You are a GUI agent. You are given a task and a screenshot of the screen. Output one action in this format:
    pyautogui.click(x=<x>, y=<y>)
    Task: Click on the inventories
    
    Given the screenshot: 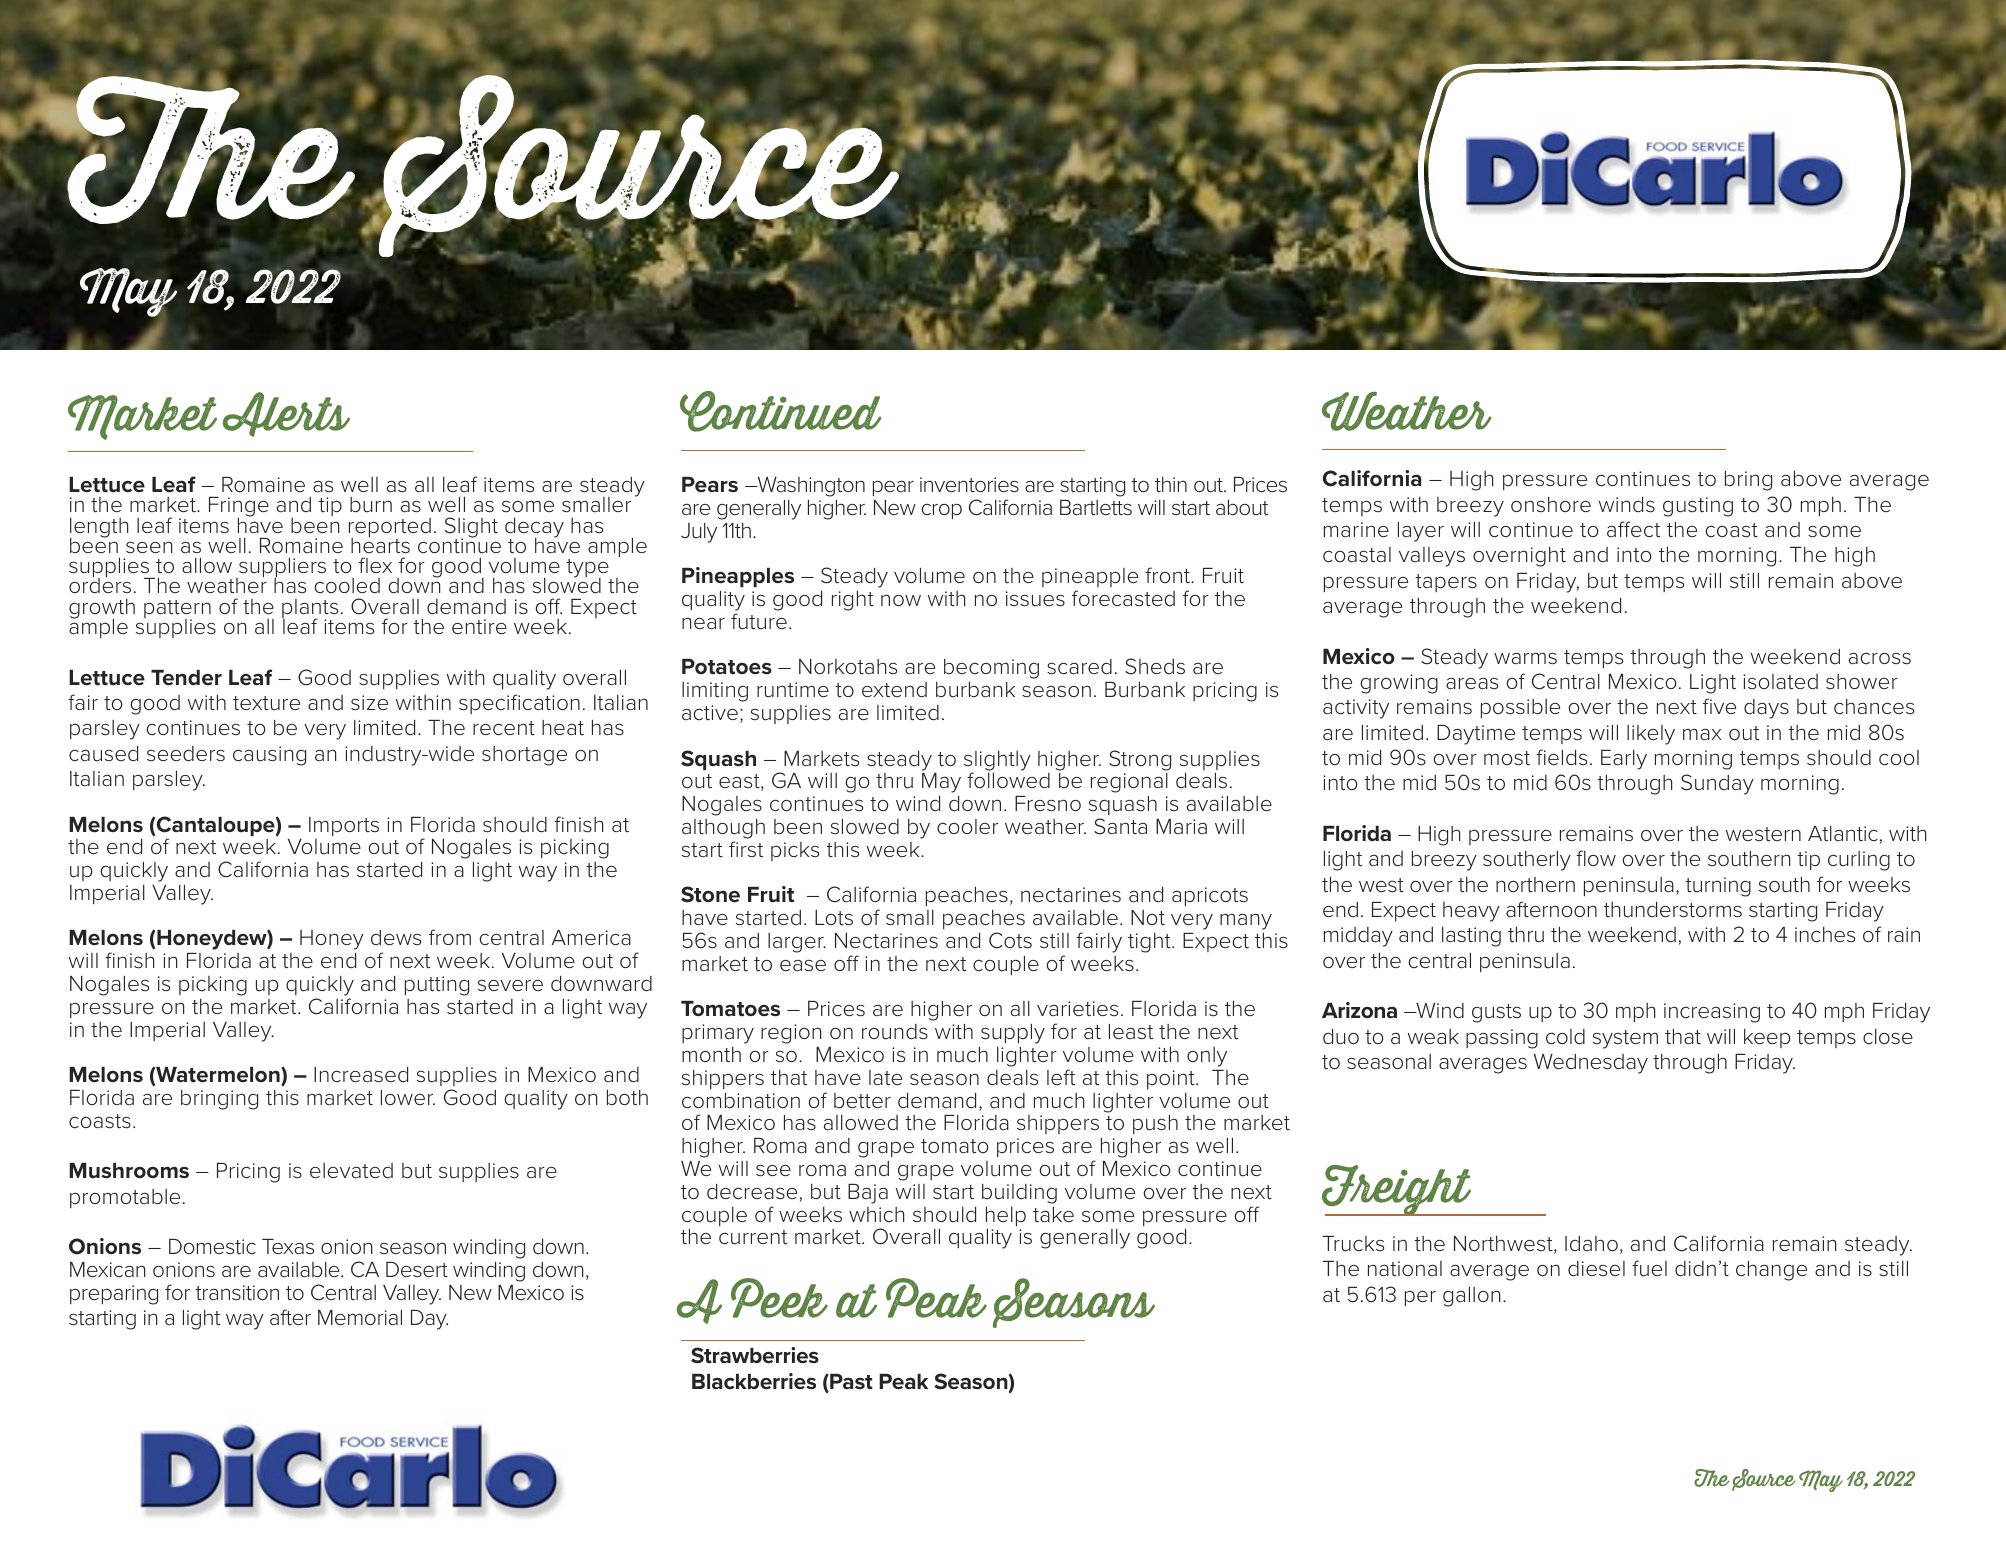 What is the action you would take?
    pyautogui.click(x=969, y=485)
